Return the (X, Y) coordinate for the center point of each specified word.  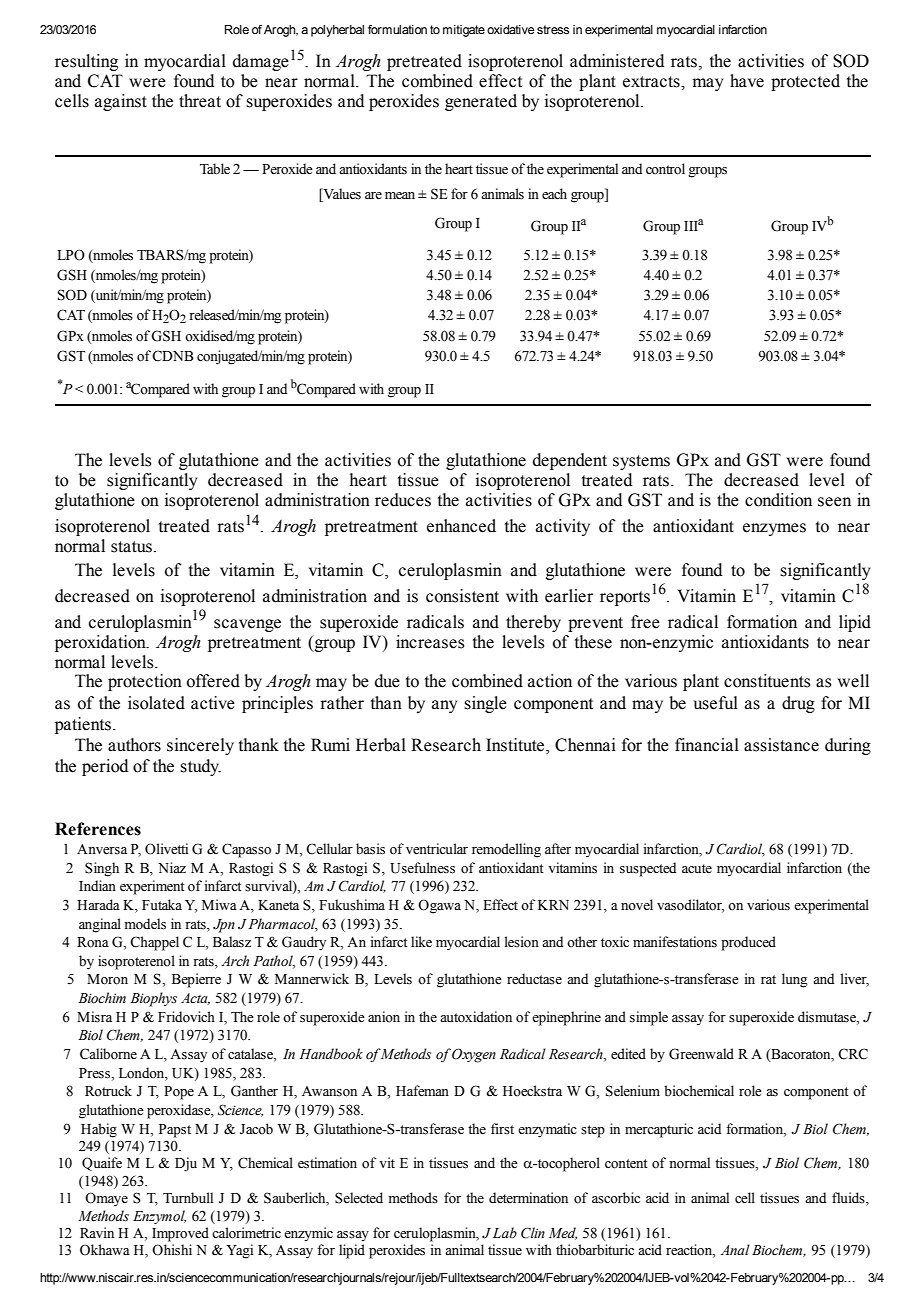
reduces (403, 500)
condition (778, 500)
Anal (735, 1249)
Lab (505, 1232)
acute (697, 869)
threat (200, 101)
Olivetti (166, 849)
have (747, 81)
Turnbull (188, 1198)
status (131, 547)
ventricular (437, 849)
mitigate (464, 31)
